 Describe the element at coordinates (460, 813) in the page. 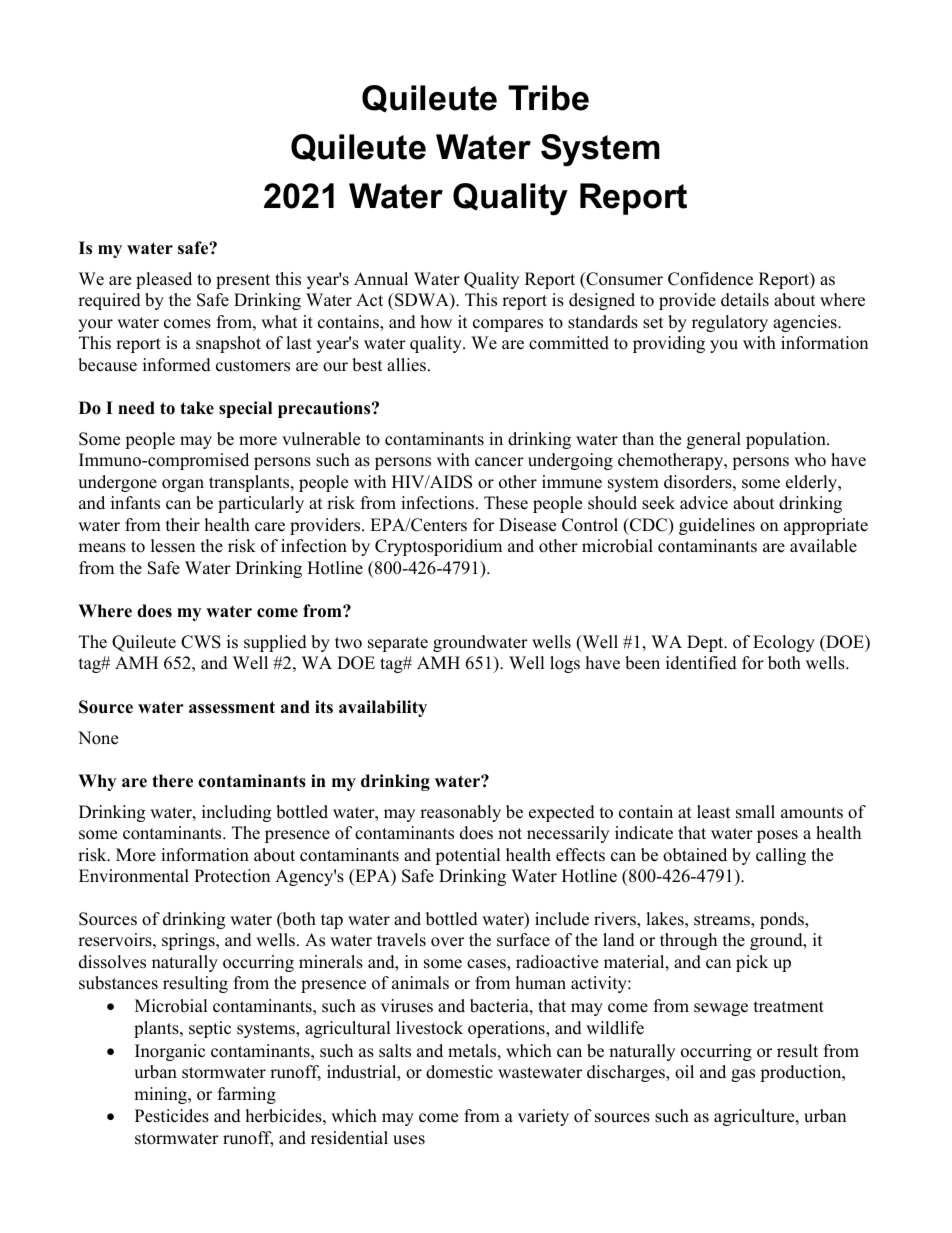

I see `reasonably` at that location.
